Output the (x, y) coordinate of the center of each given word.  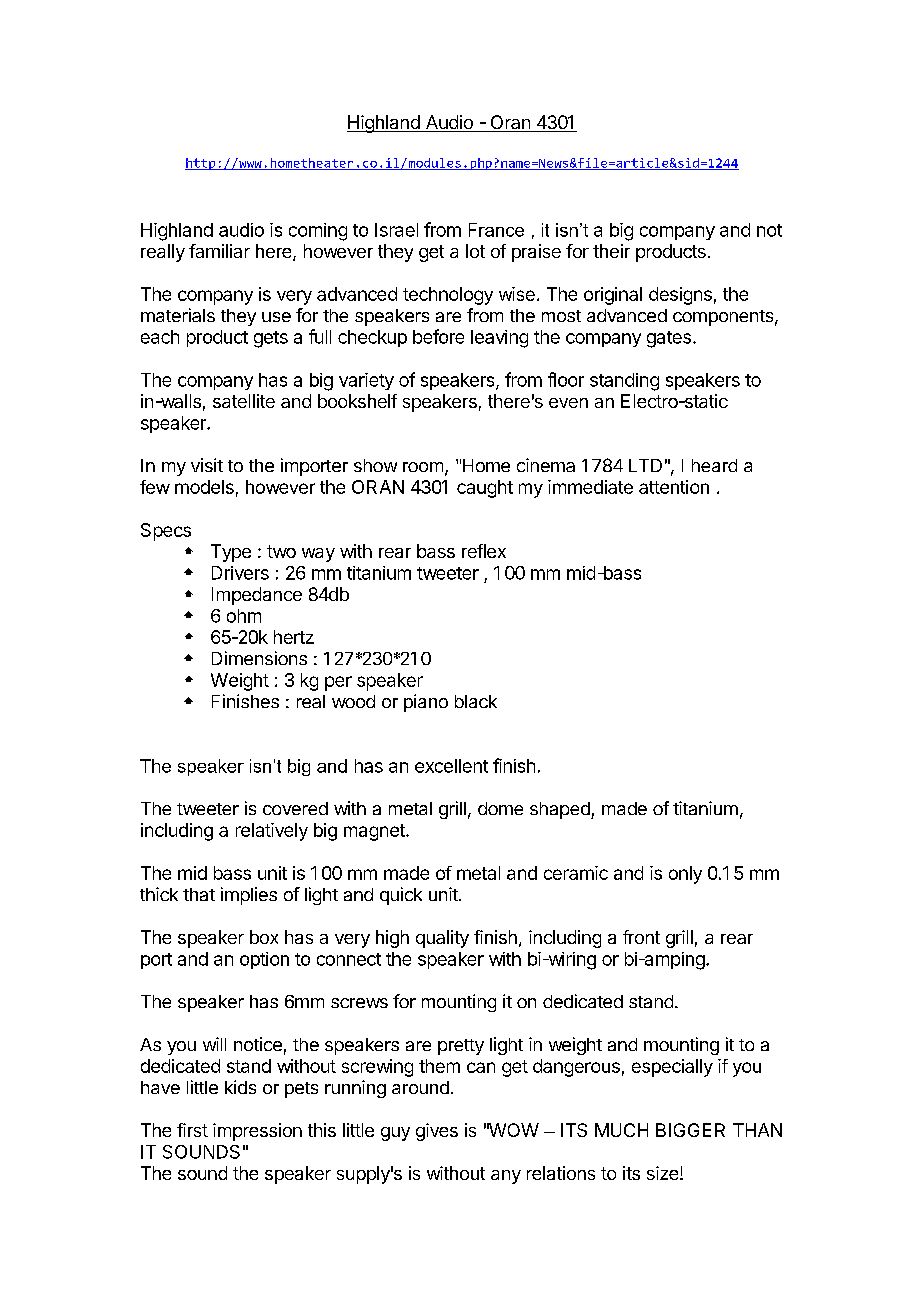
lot (475, 251)
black (476, 701)
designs (680, 296)
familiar (219, 251)
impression (257, 1132)
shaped (561, 810)
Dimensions (259, 658)
